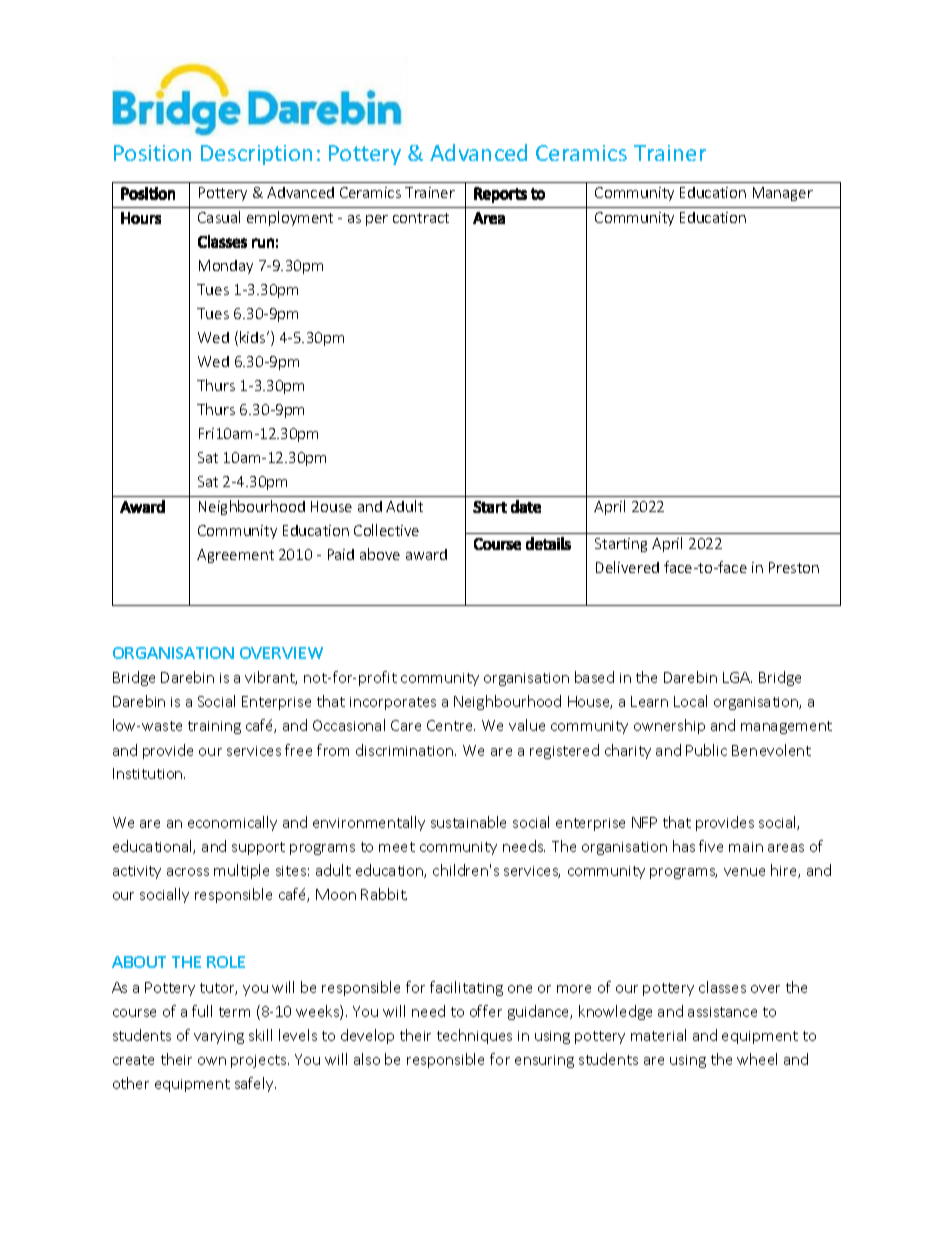 The image size is (952, 1233). Describe the element at coordinates (474, 1036) in the image. I see `techniques` at that location.
